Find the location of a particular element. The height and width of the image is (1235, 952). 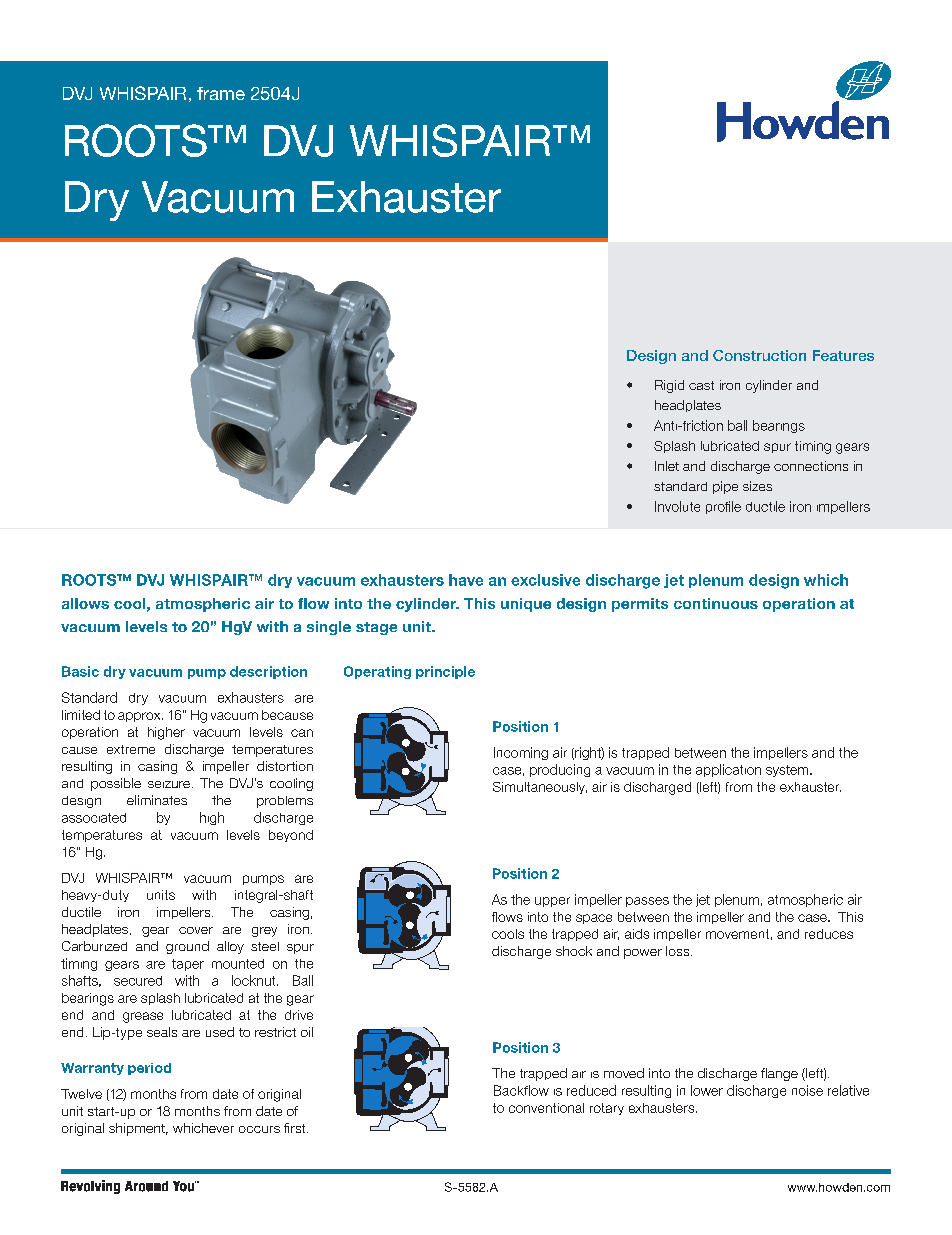

passes is located at coordinates (647, 902).
